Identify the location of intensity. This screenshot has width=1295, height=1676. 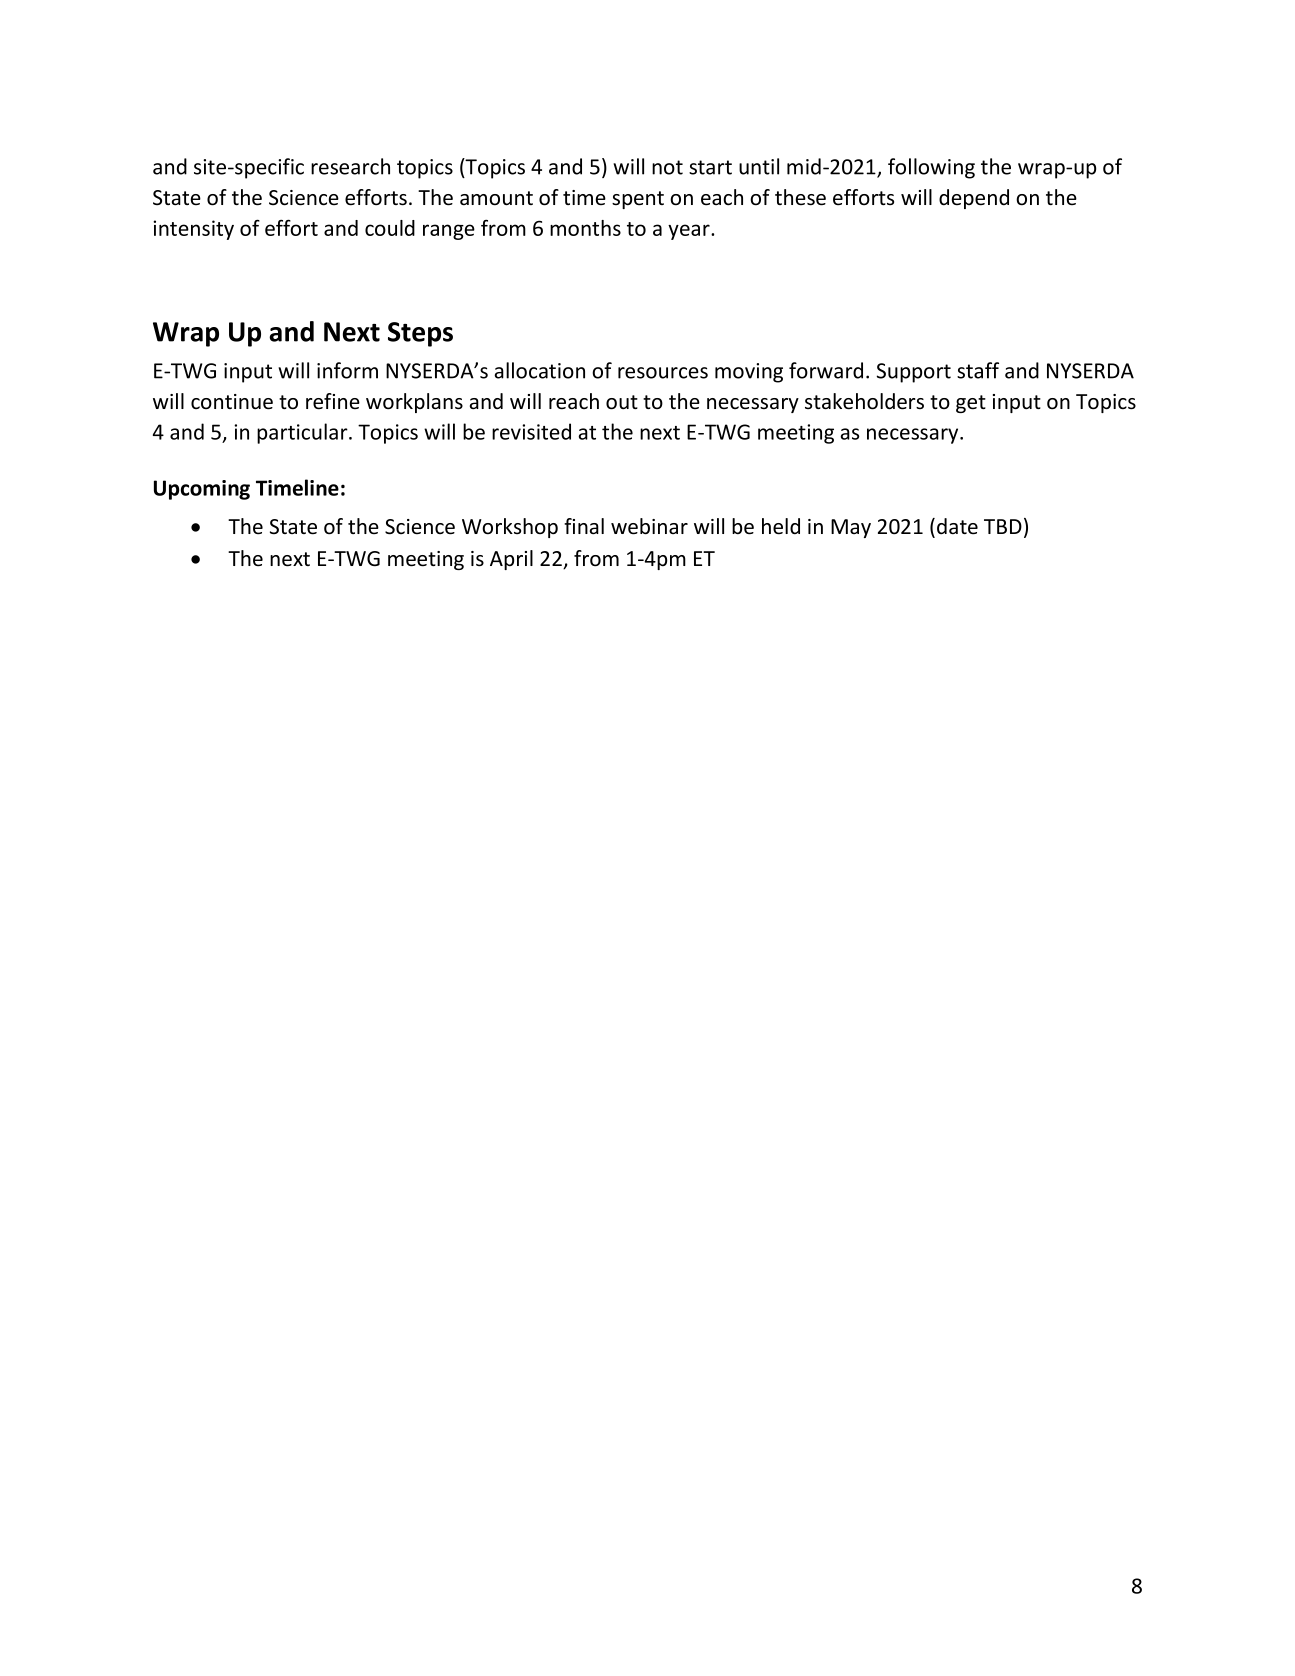
(193, 230).
